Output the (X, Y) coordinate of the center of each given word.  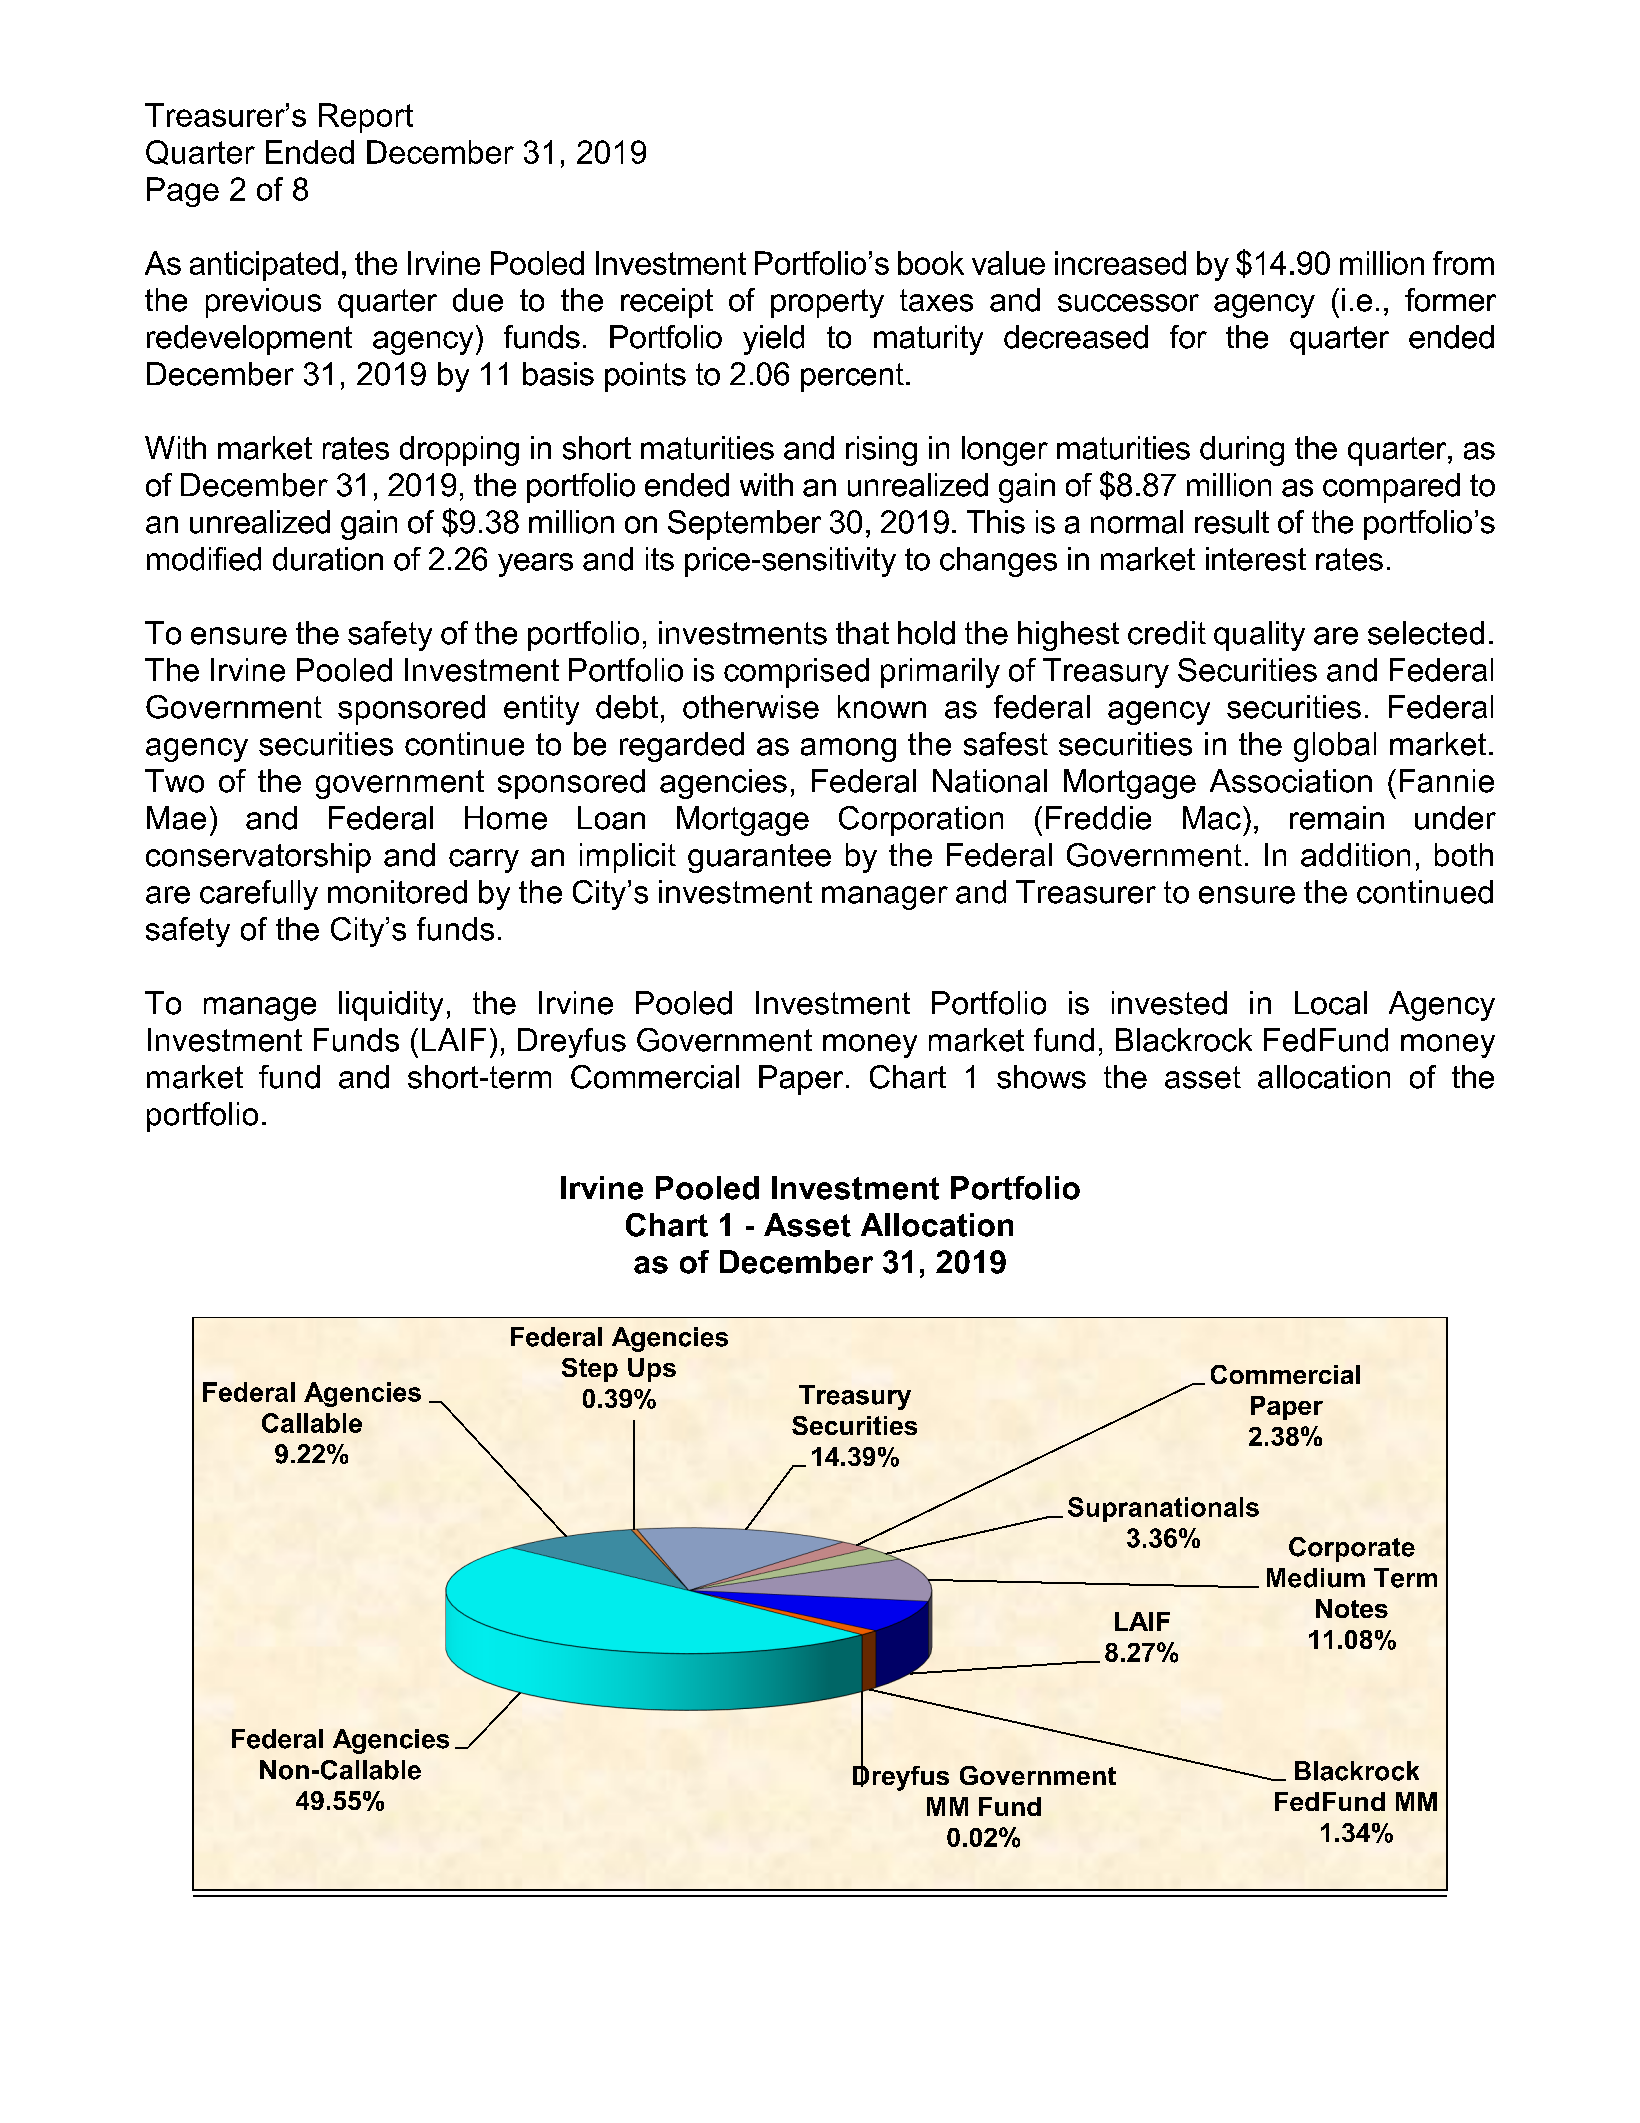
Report (366, 118)
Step (590, 1370)
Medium (1316, 1578)
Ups (652, 1370)
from (1463, 263)
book (931, 263)
